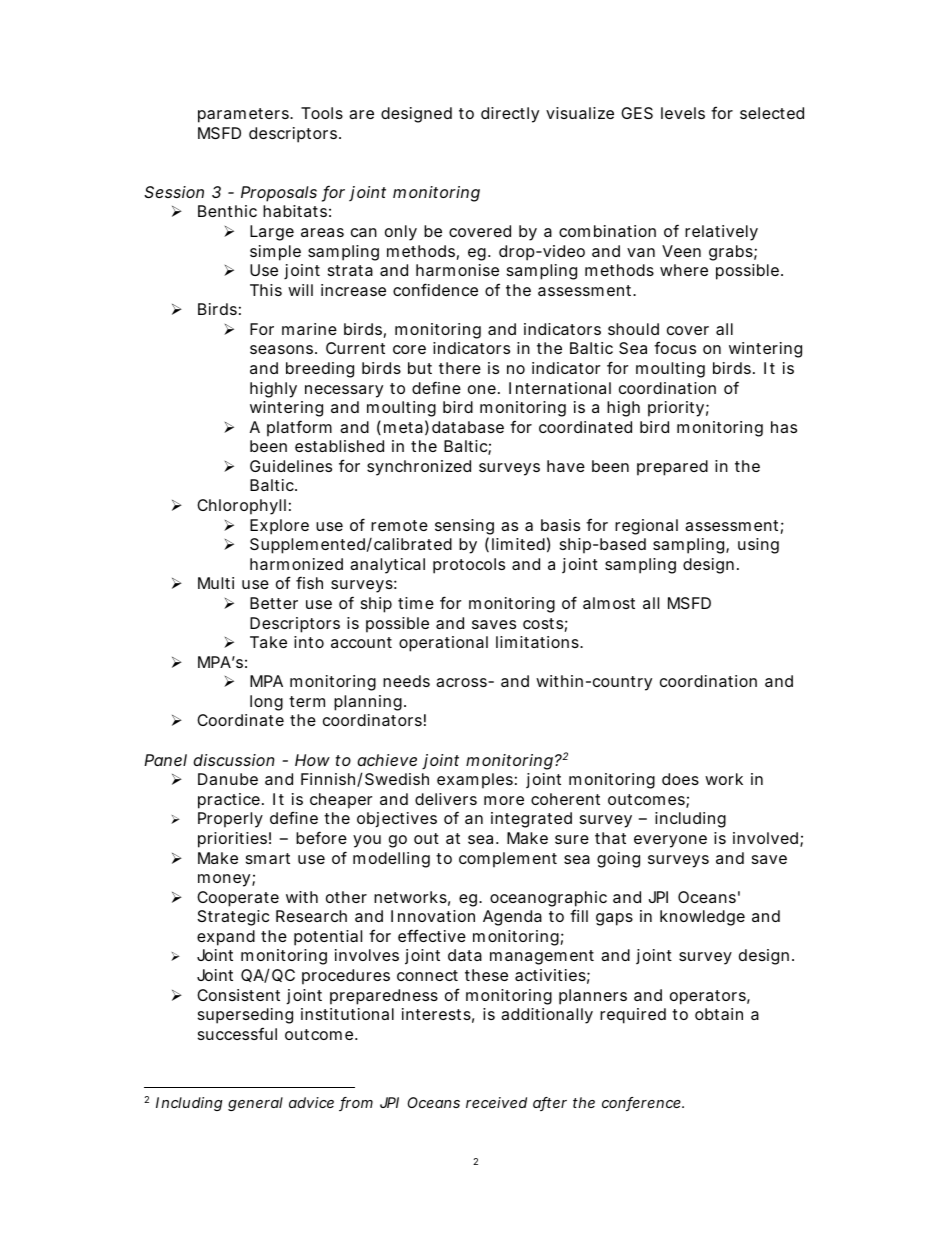 Image resolution: width=952 pixels, height=1233 pixels. What do you see at coordinates (274, 603) in the image?
I see `Better` at bounding box center [274, 603].
